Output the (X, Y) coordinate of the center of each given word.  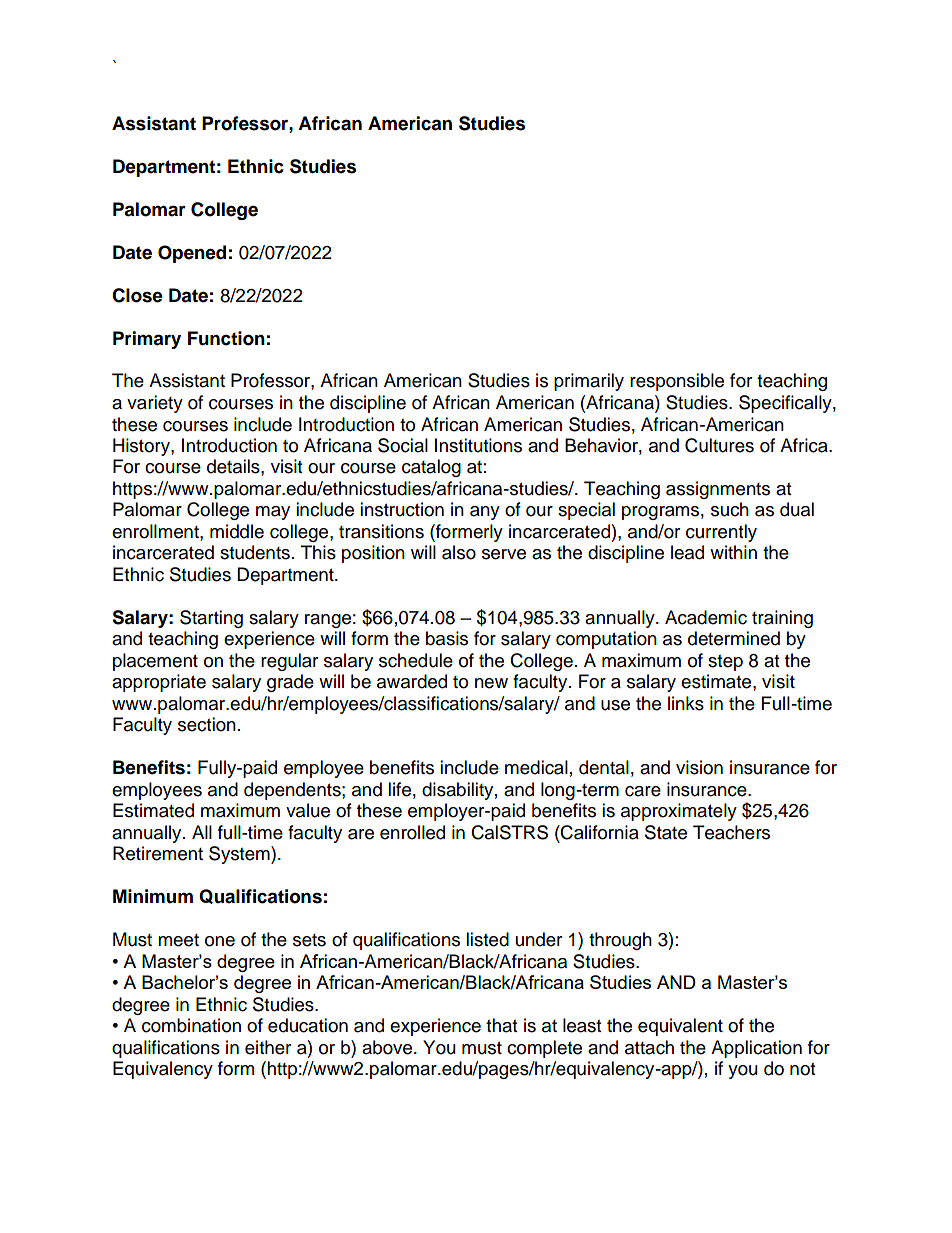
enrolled (412, 832)
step (725, 663)
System (240, 855)
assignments (718, 490)
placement (155, 662)
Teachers (731, 832)
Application (756, 1049)
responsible (677, 382)
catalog (431, 468)
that (501, 1025)
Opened (192, 254)
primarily (589, 382)
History (142, 447)
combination (191, 1025)
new (491, 683)
